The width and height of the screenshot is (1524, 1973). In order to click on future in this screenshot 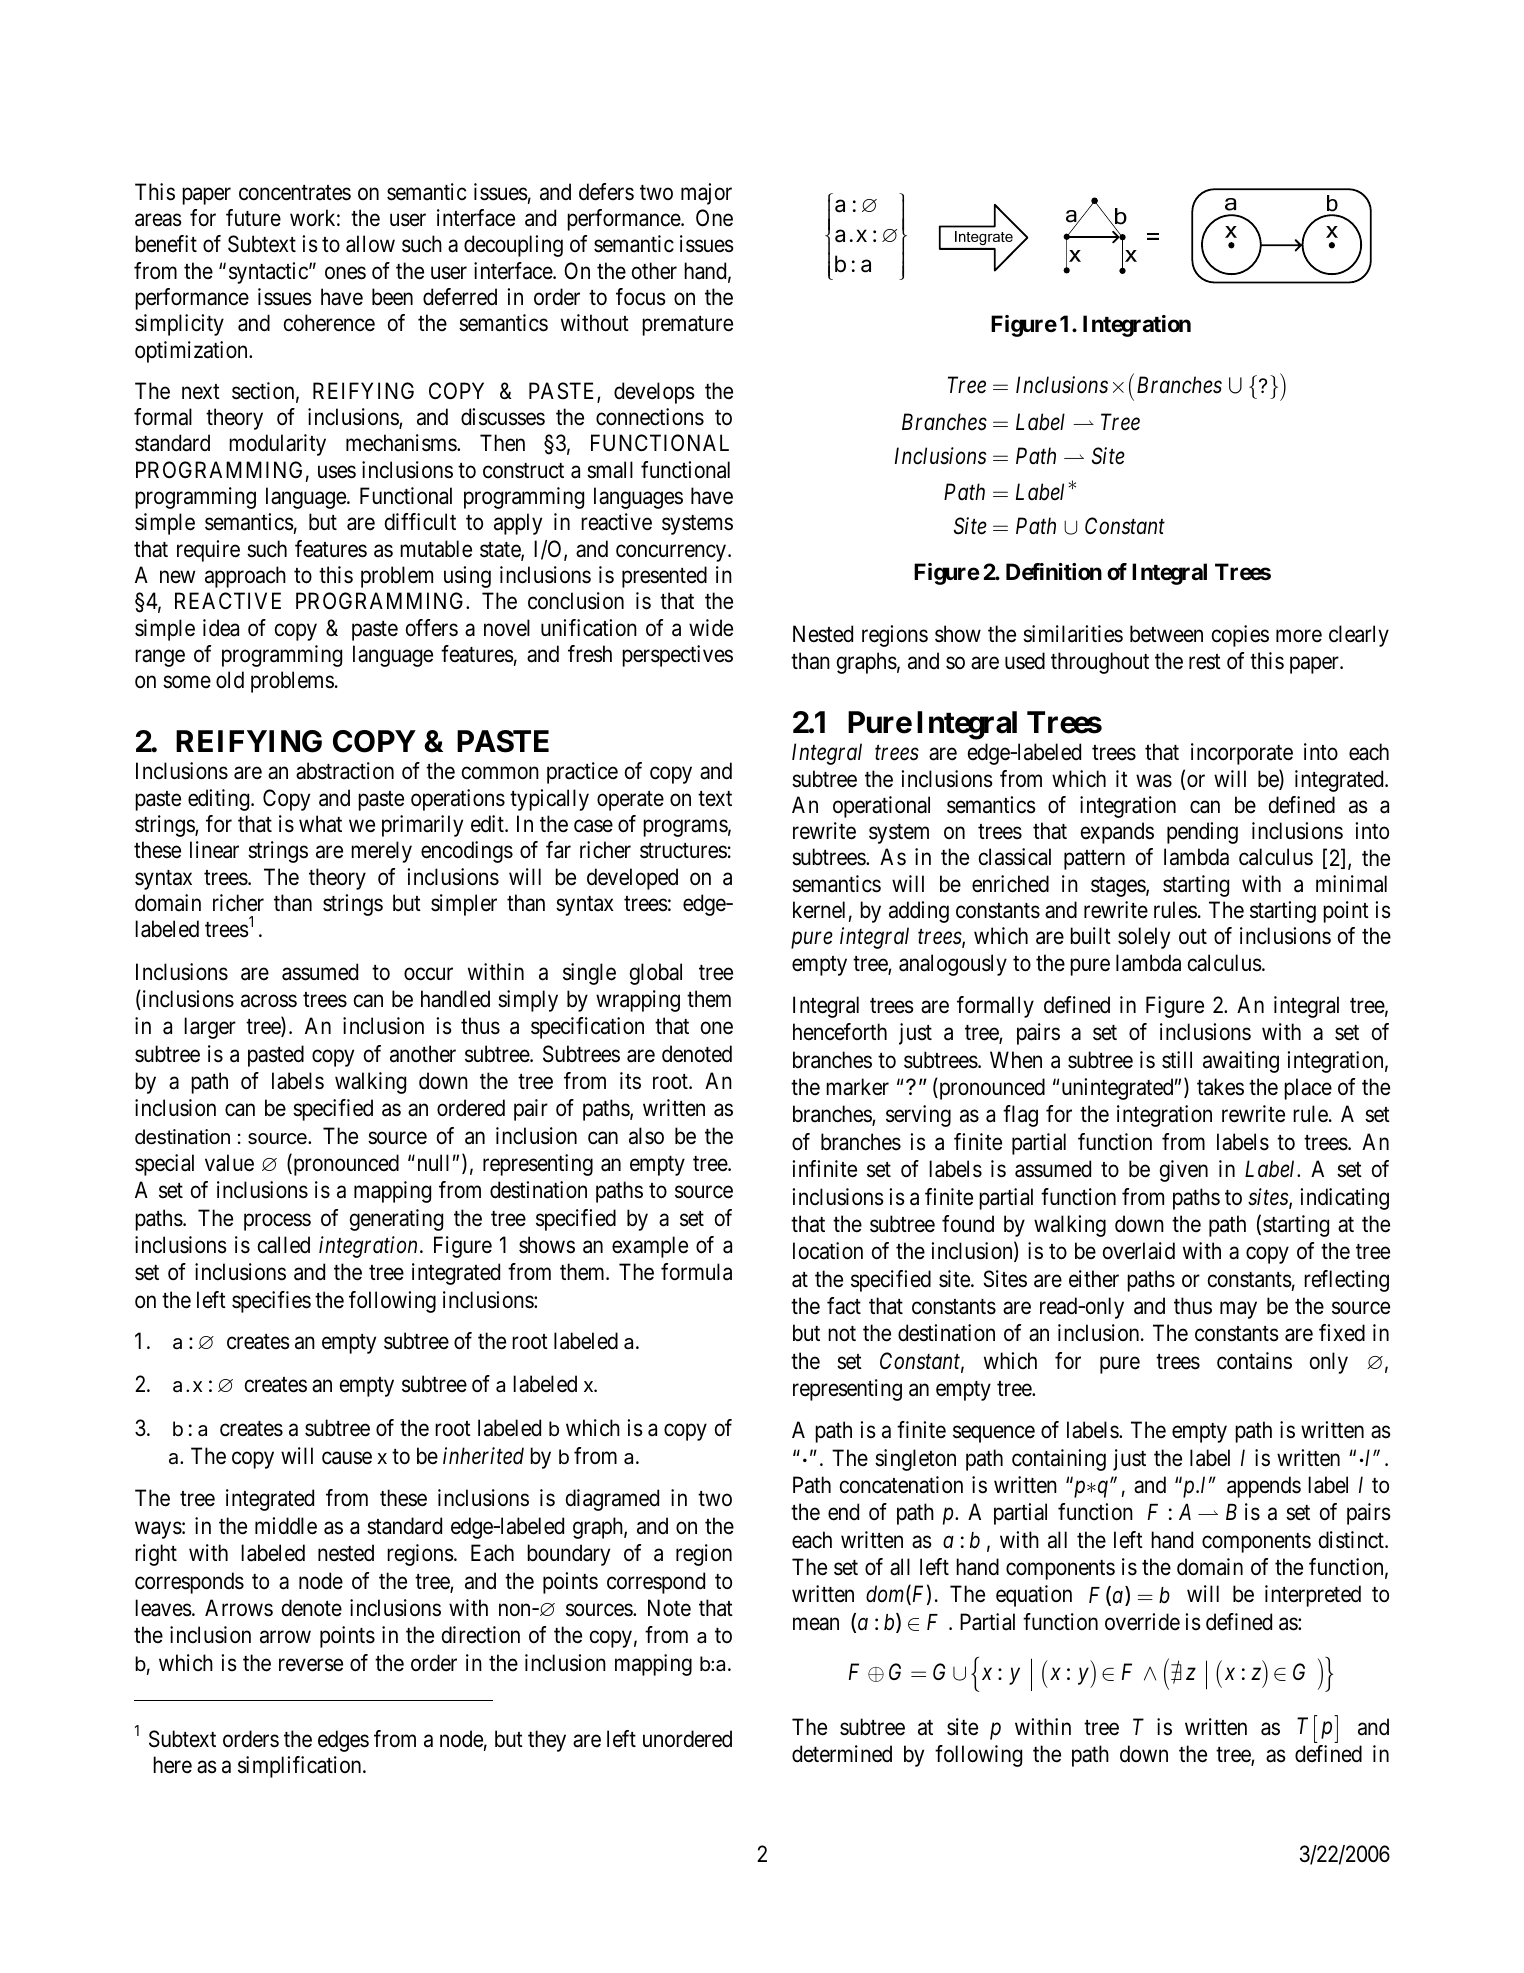, I will do `click(253, 217)`.
